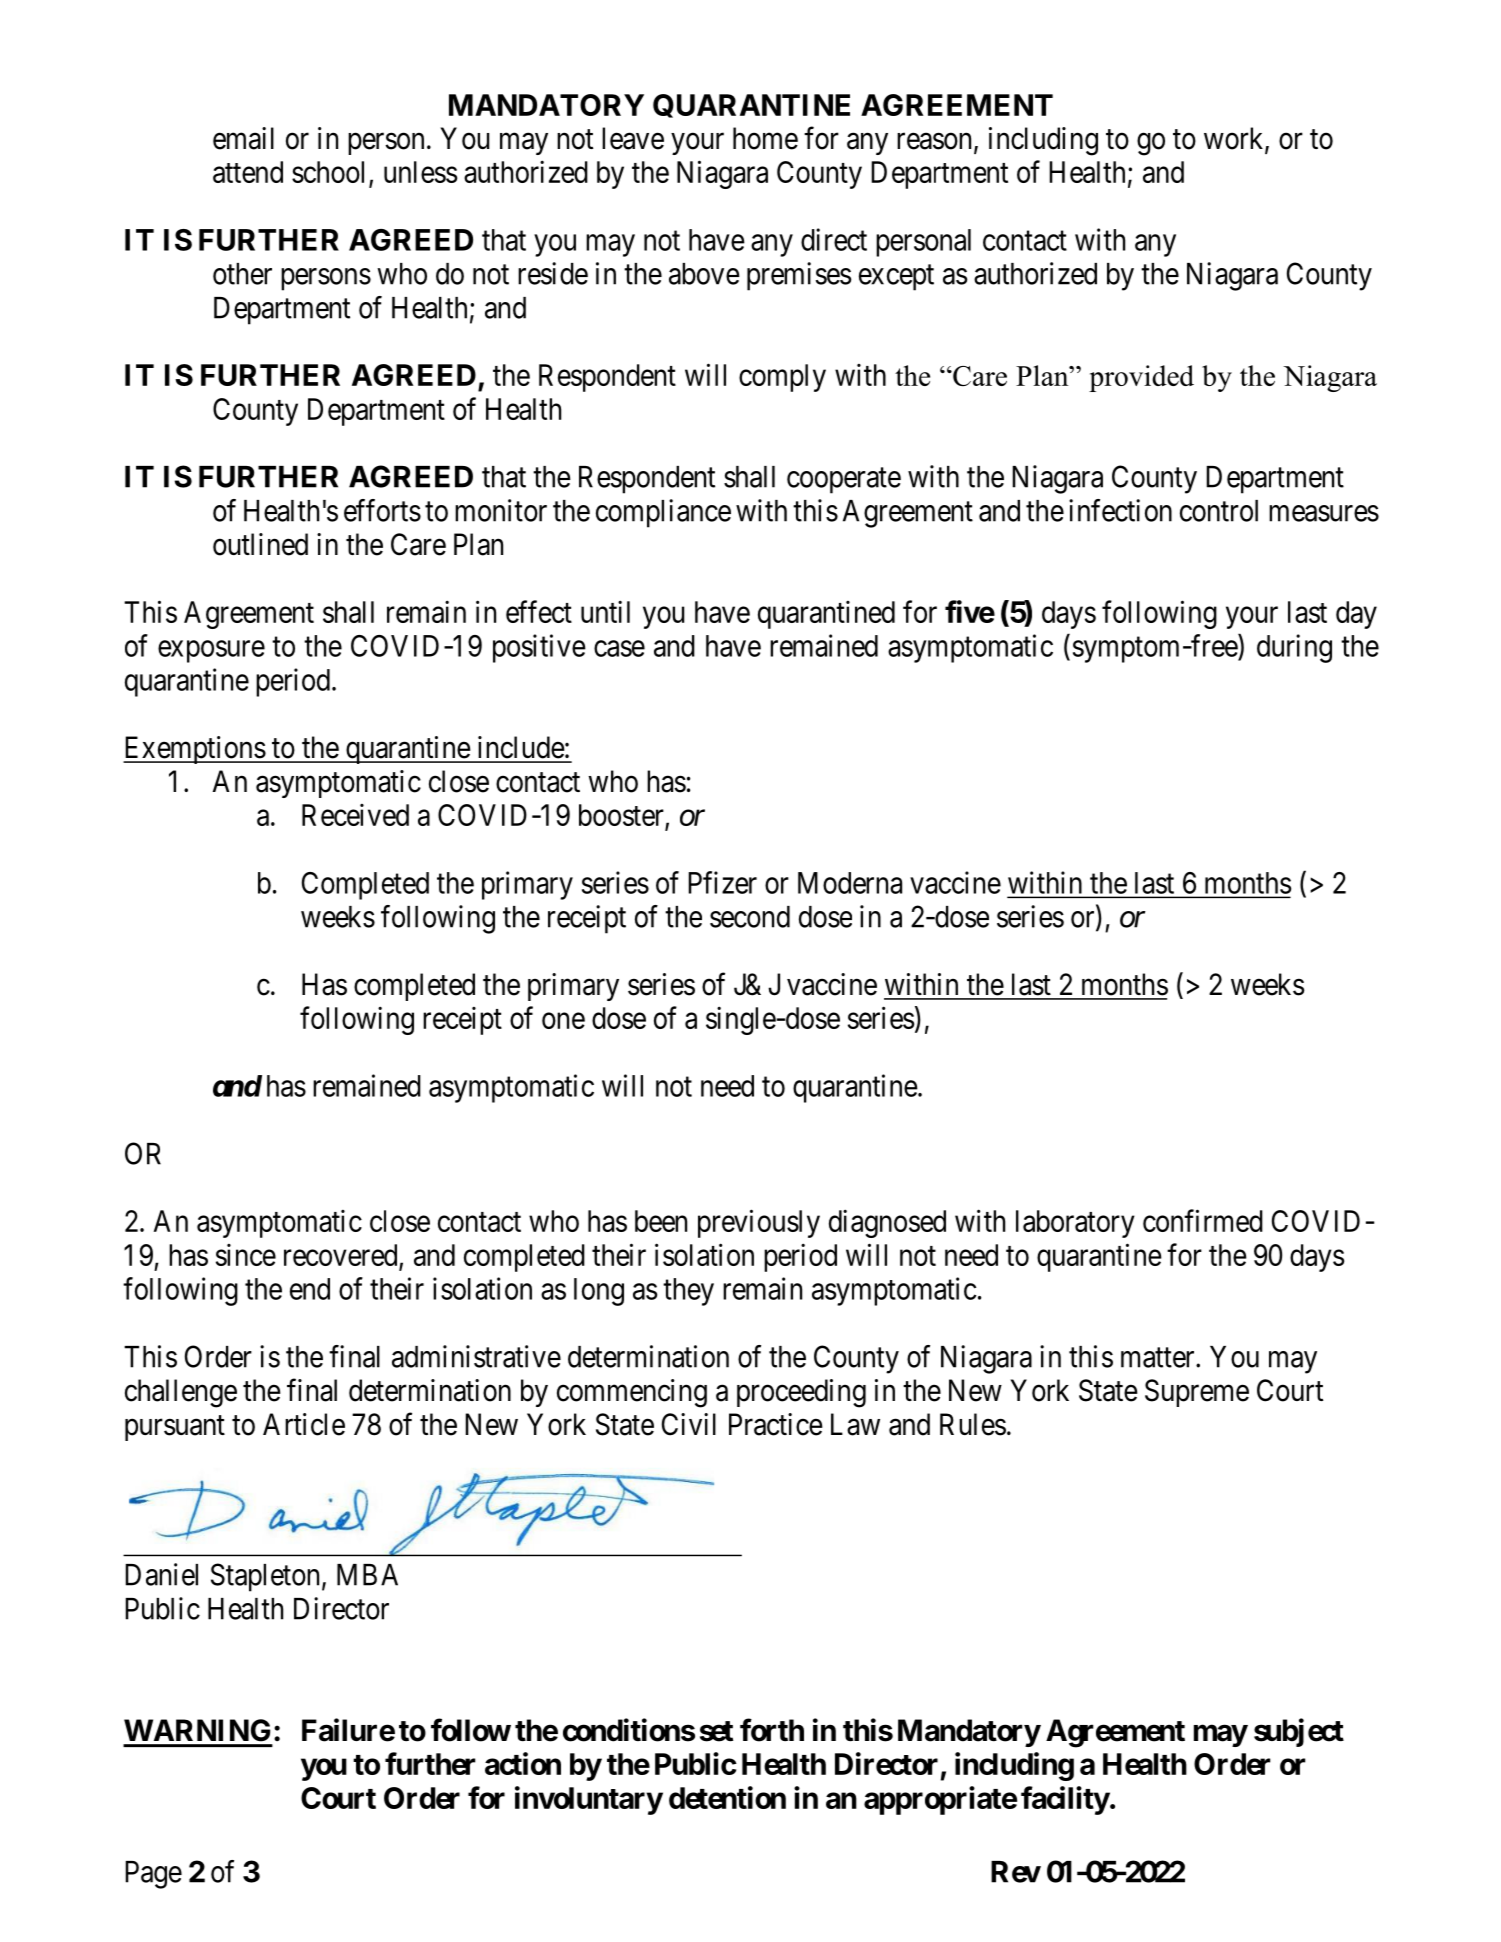  What do you see at coordinates (765, 138) in the document?
I see `home` at bounding box center [765, 138].
